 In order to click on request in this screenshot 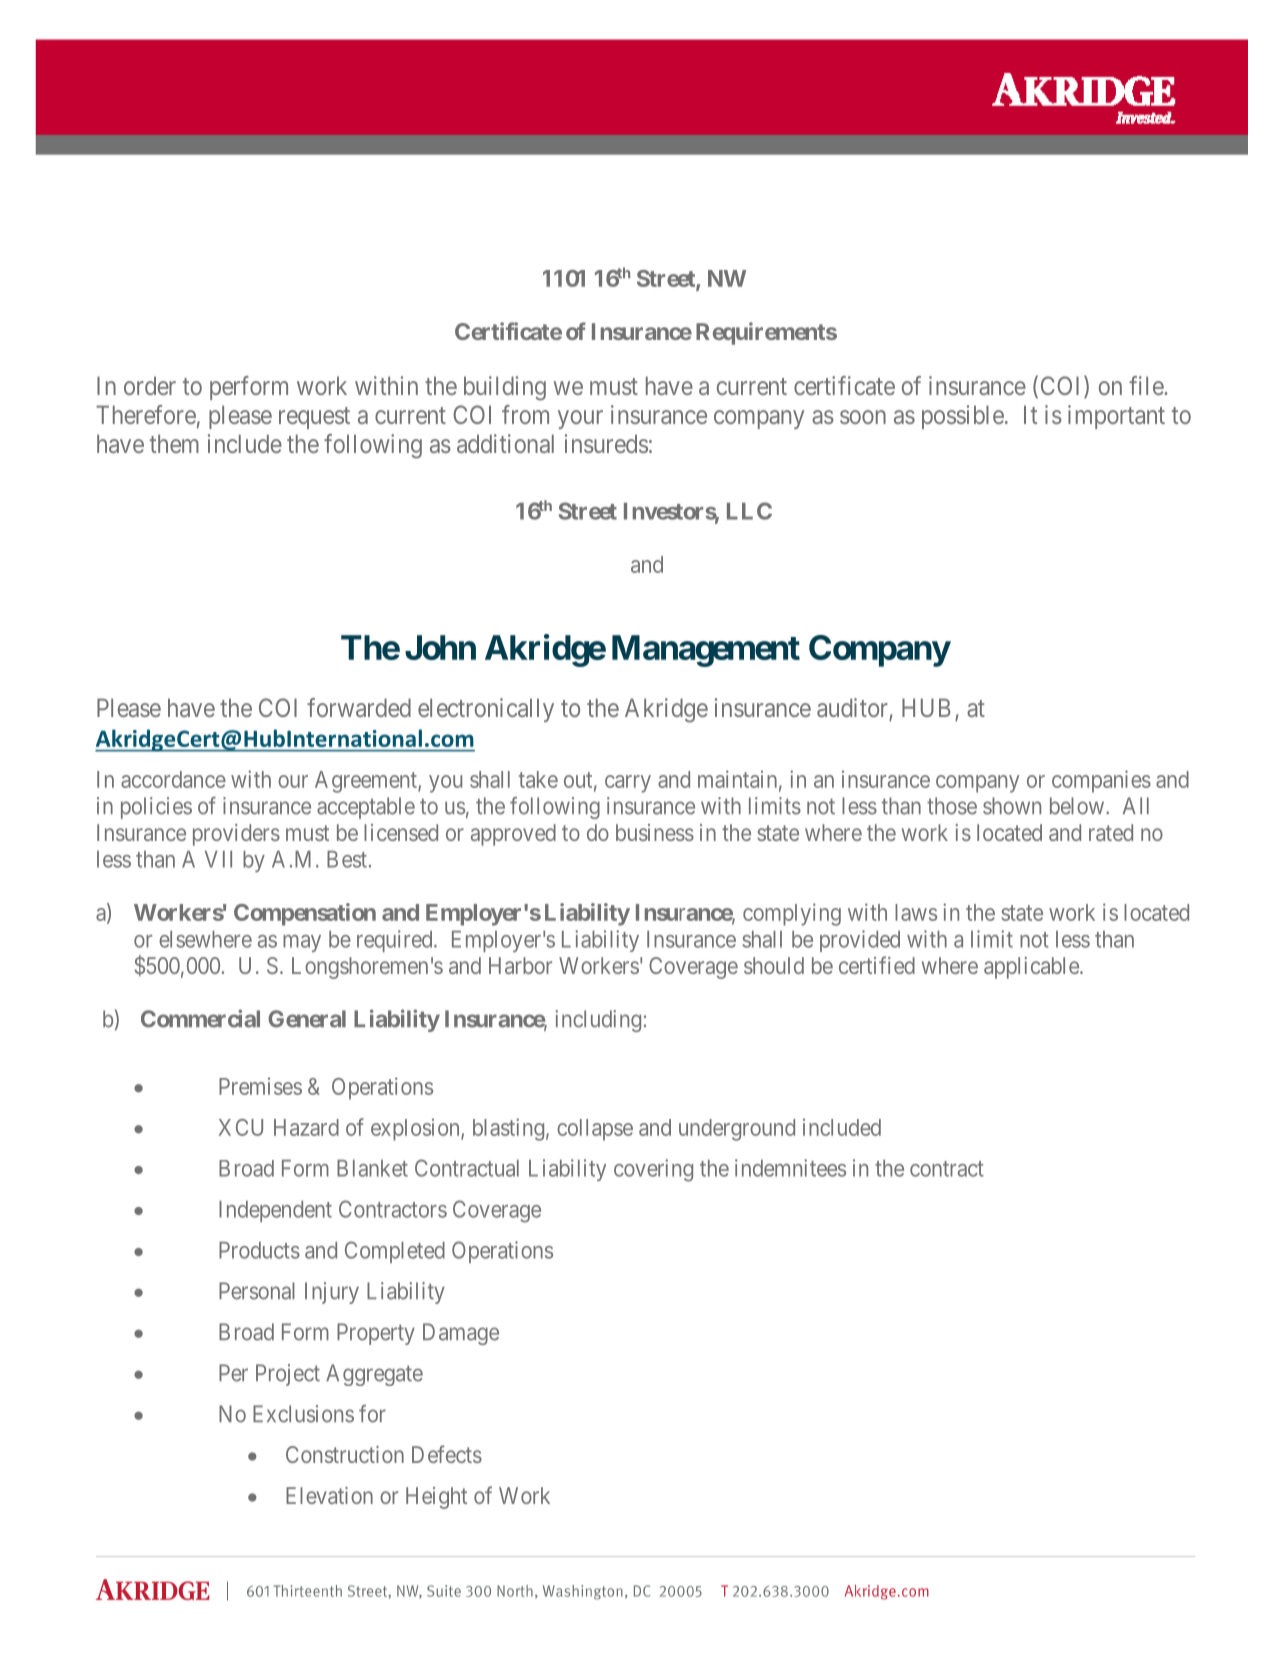, I will do `click(314, 418)`.
